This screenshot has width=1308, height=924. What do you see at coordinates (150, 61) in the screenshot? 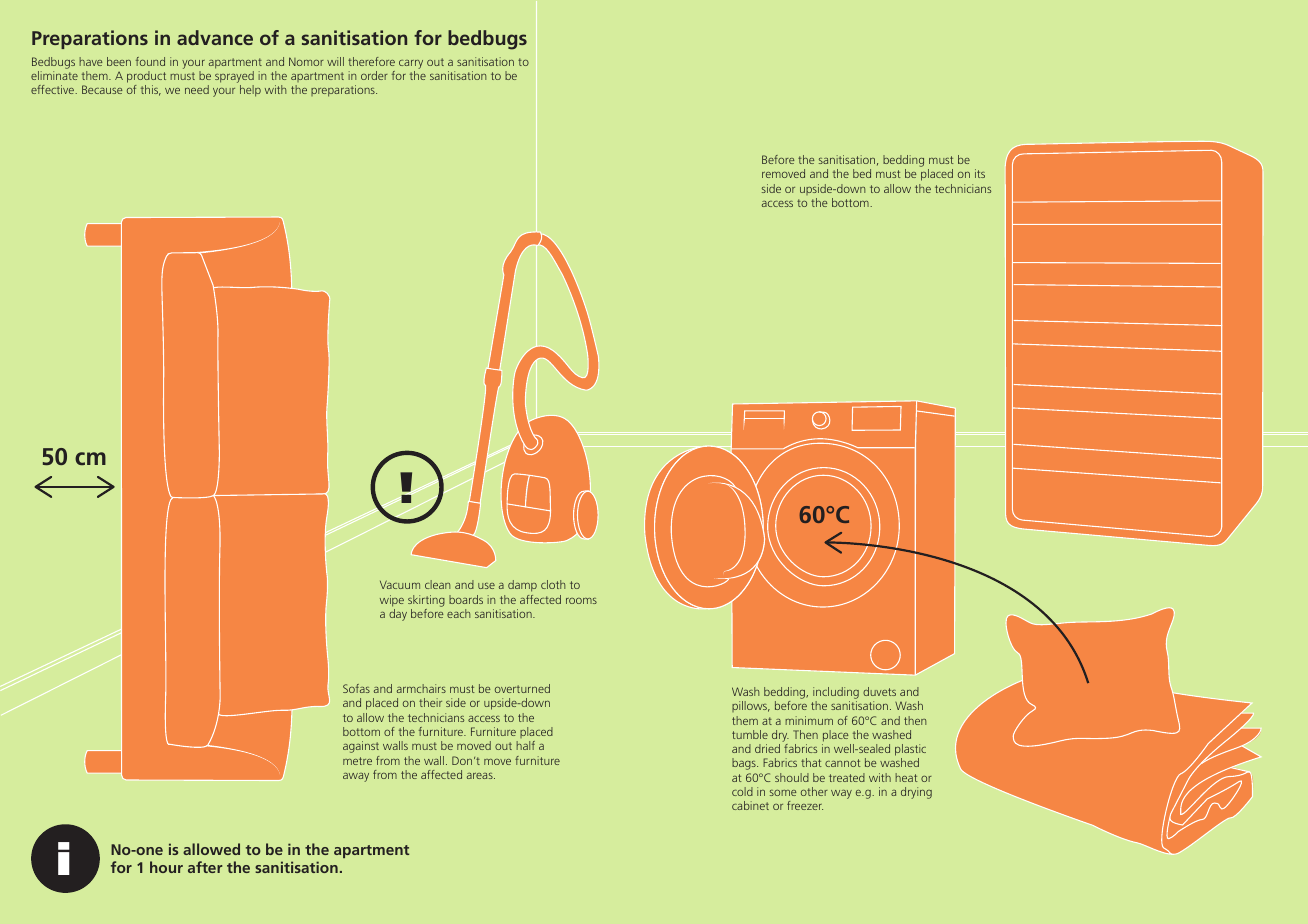
I see `found` at bounding box center [150, 61].
